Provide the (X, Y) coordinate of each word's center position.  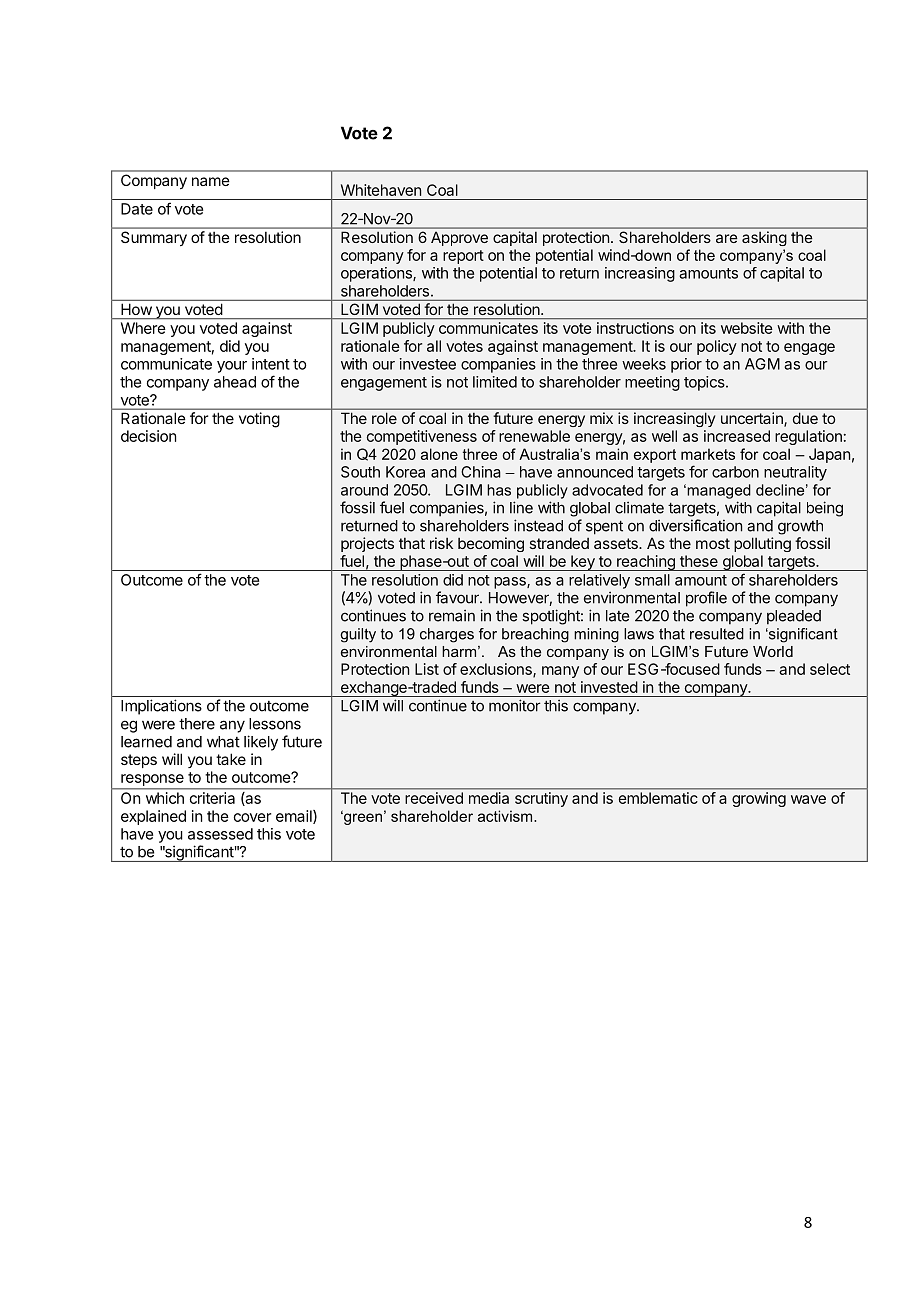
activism (506, 816)
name (211, 181)
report (463, 257)
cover (252, 817)
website (746, 328)
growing (759, 799)
